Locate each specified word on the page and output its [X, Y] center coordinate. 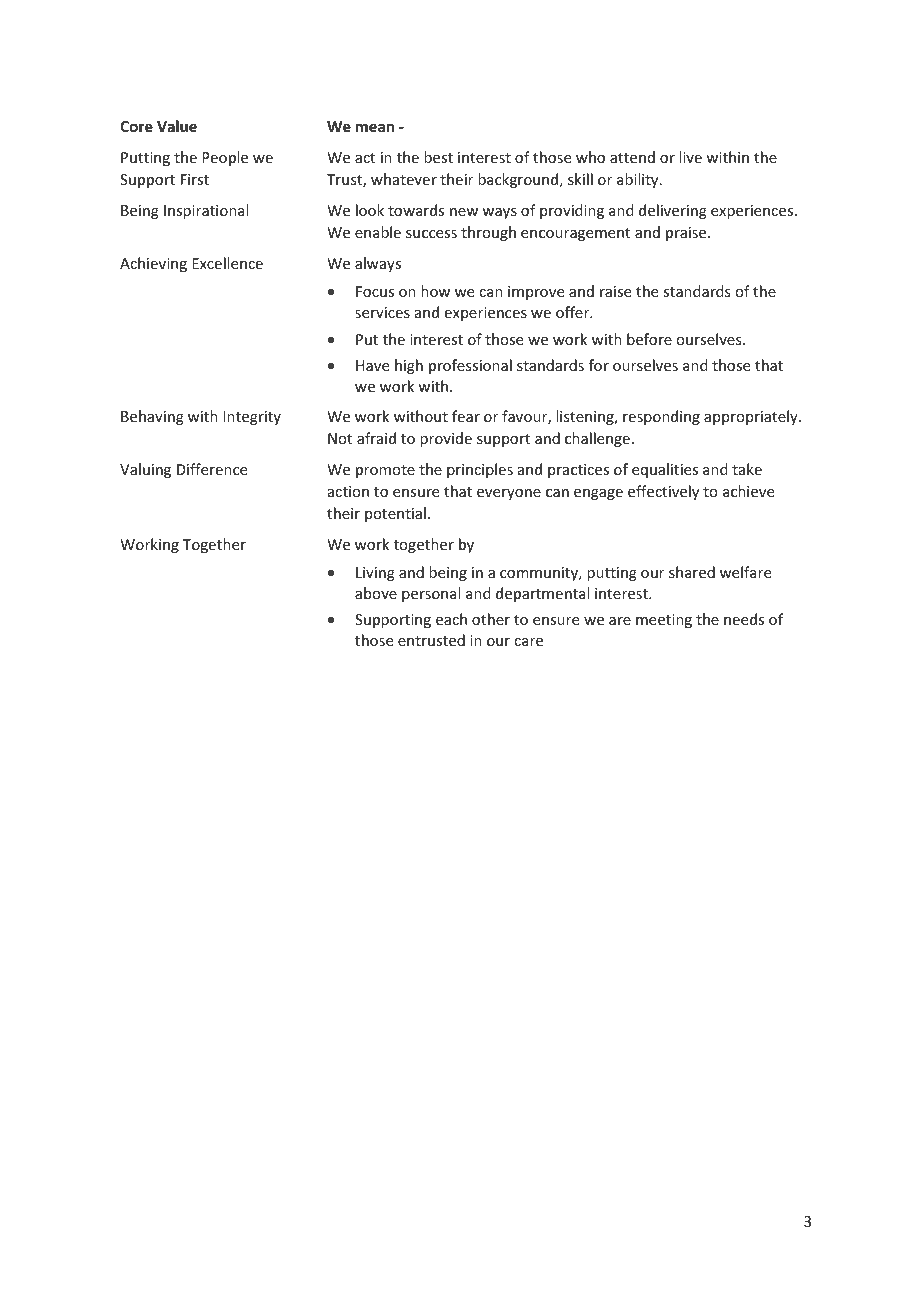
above [376, 593]
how [435, 291]
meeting [664, 621]
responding [661, 417]
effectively [663, 492]
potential [395, 514]
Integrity [252, 418]
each [451, 619]
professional [470, 366]
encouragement [575, 234]
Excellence [227, 263]
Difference [212, 469]
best [438, 157]
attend [632, 157]
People [225, 158]
